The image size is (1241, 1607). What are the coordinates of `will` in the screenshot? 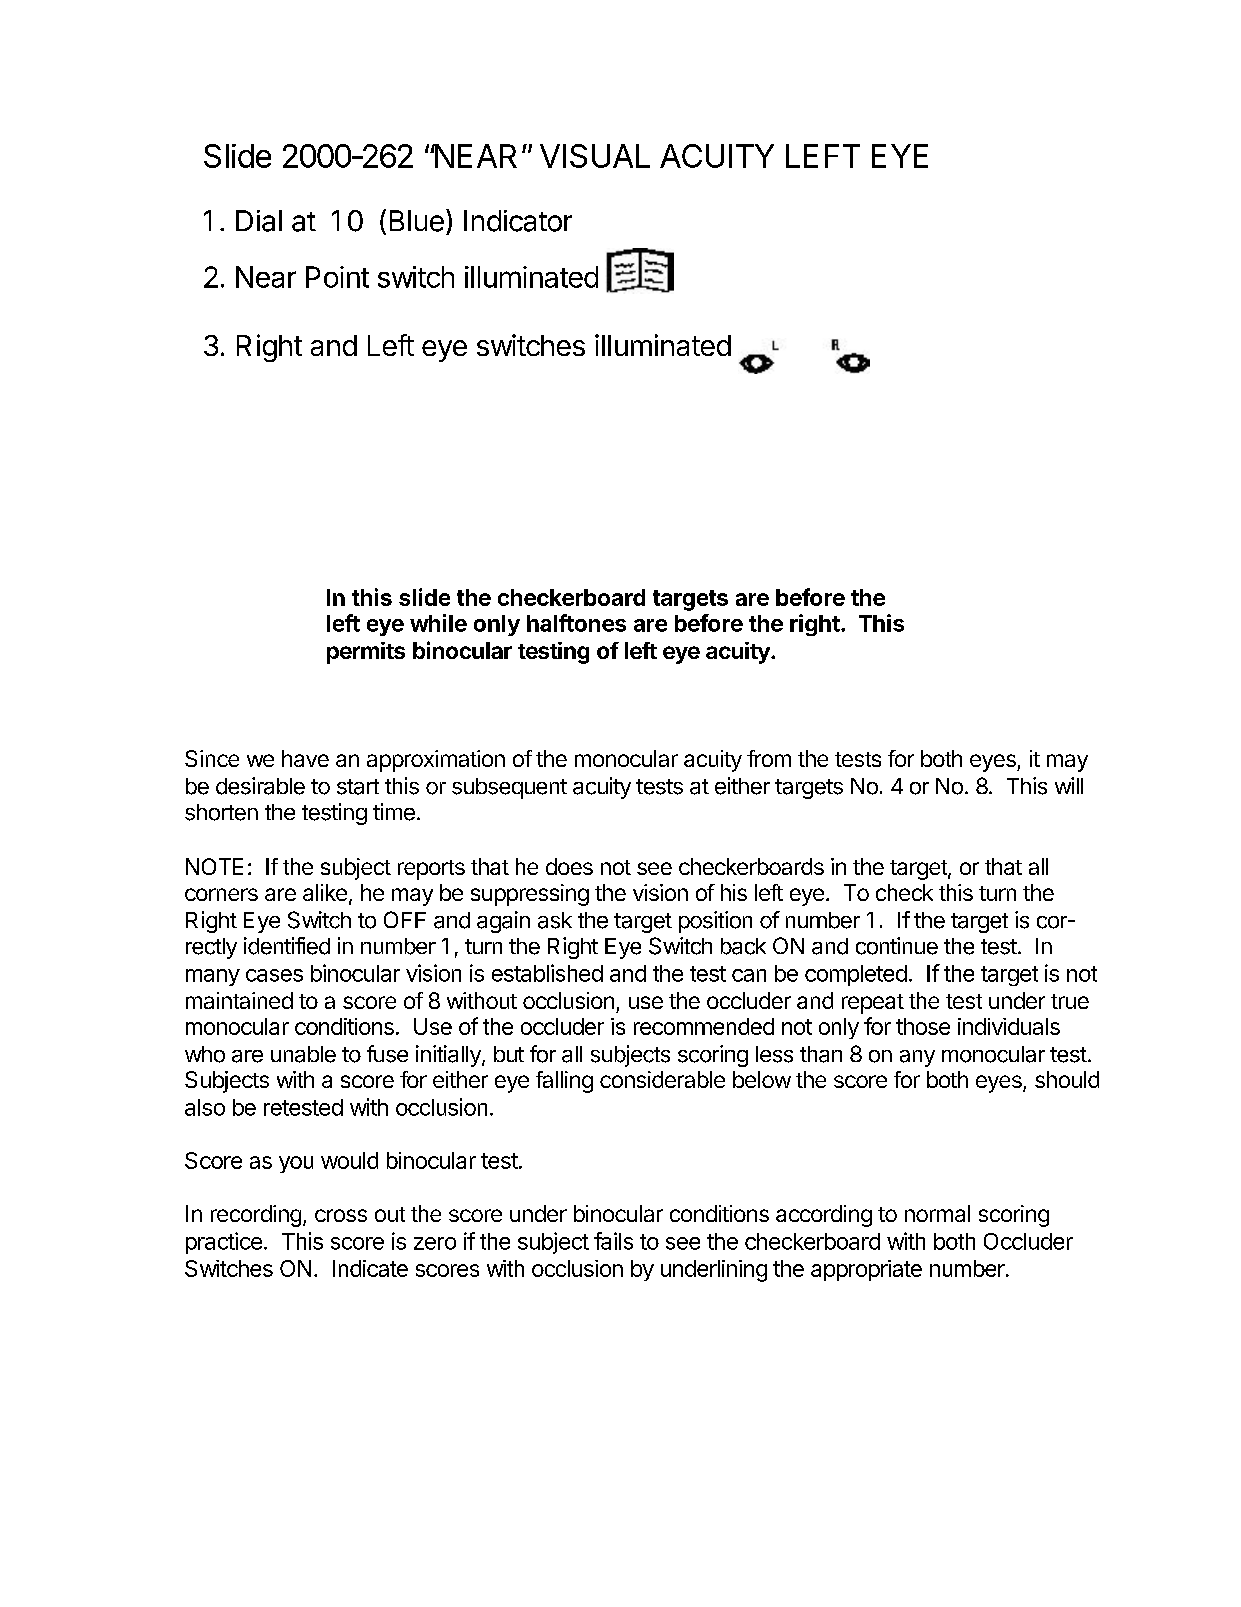 It's located at (1069, 785).
